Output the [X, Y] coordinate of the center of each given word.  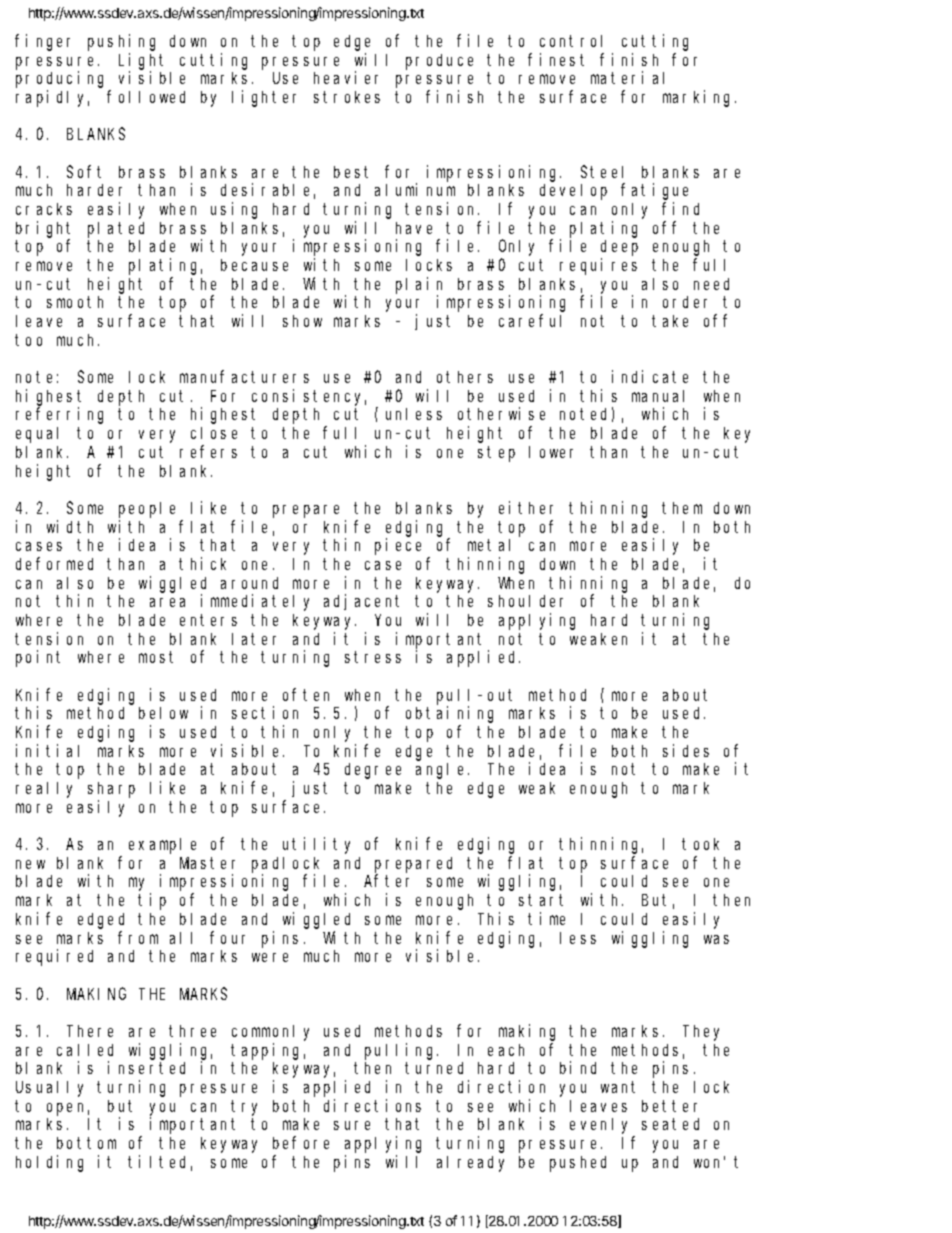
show [302, 321]
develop [573, 192]
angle [442, 771]
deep [619, 248]
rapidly [52, 98]
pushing [121, 42]
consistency [309, 397]
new [30, 864]
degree [373, 771]
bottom [86, 1143]
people [147, 510]
